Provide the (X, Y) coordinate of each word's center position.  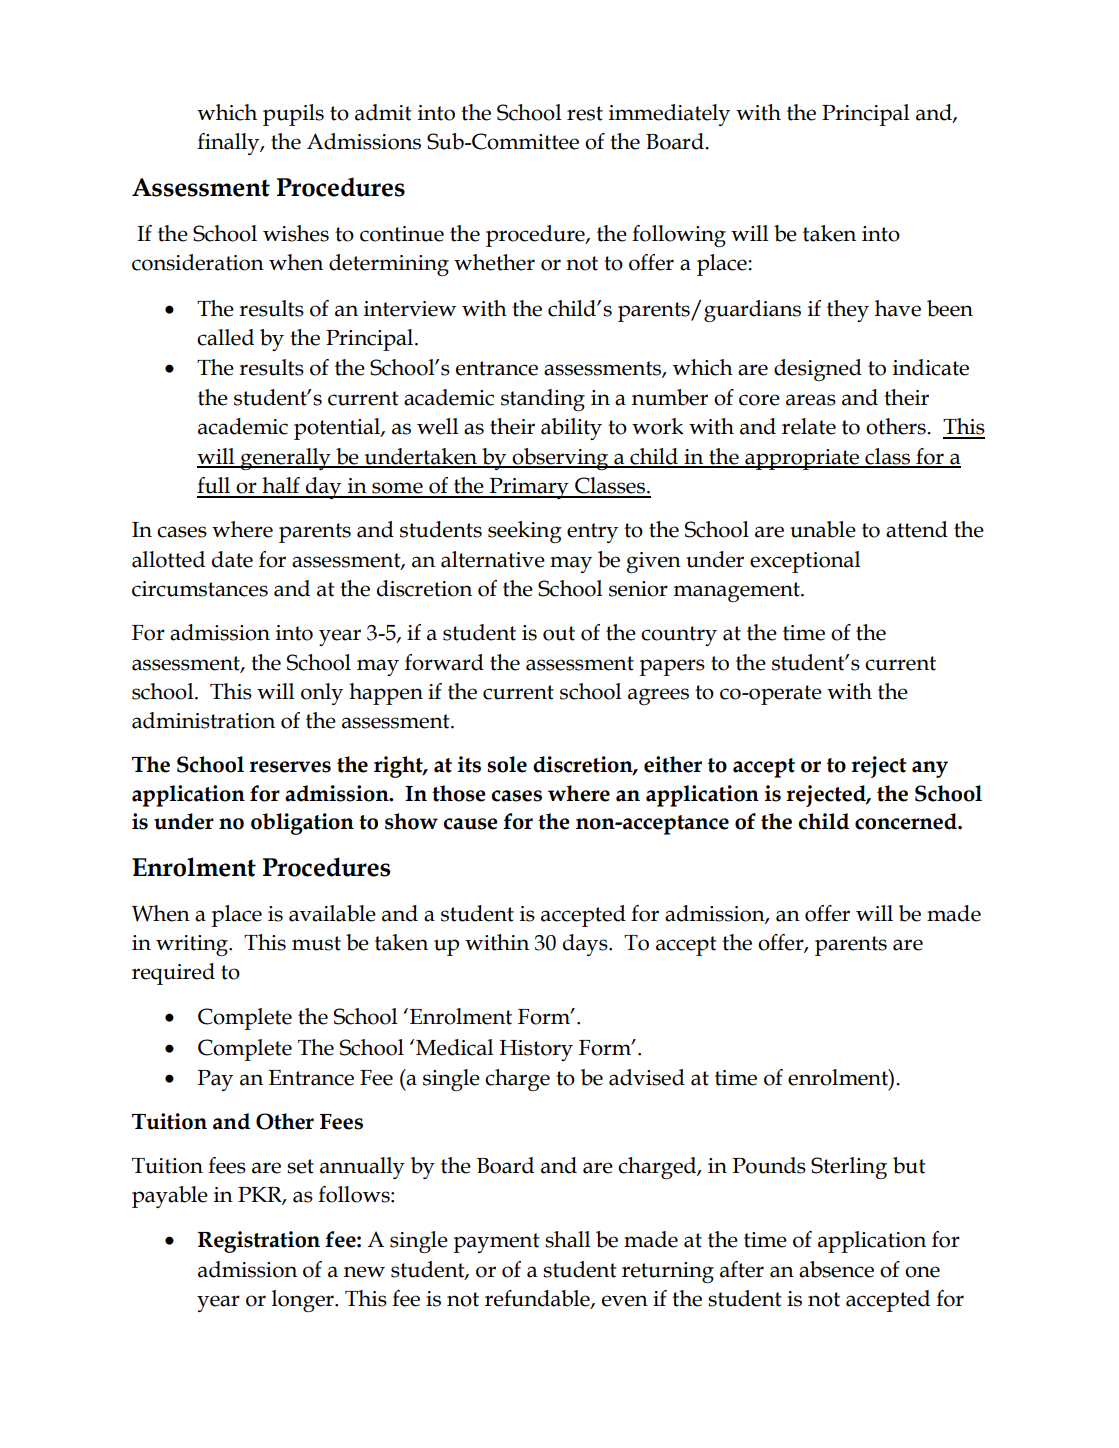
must (316, 943)
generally (286, 459)
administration (203, 720)
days (586, 945)
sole (507, 764)
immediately (669, 115)
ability (571, 429)
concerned (907, 821)
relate (809, 426)
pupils (293, 115)
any (930, 769)
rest (585, 113)
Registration (259, 1242)
